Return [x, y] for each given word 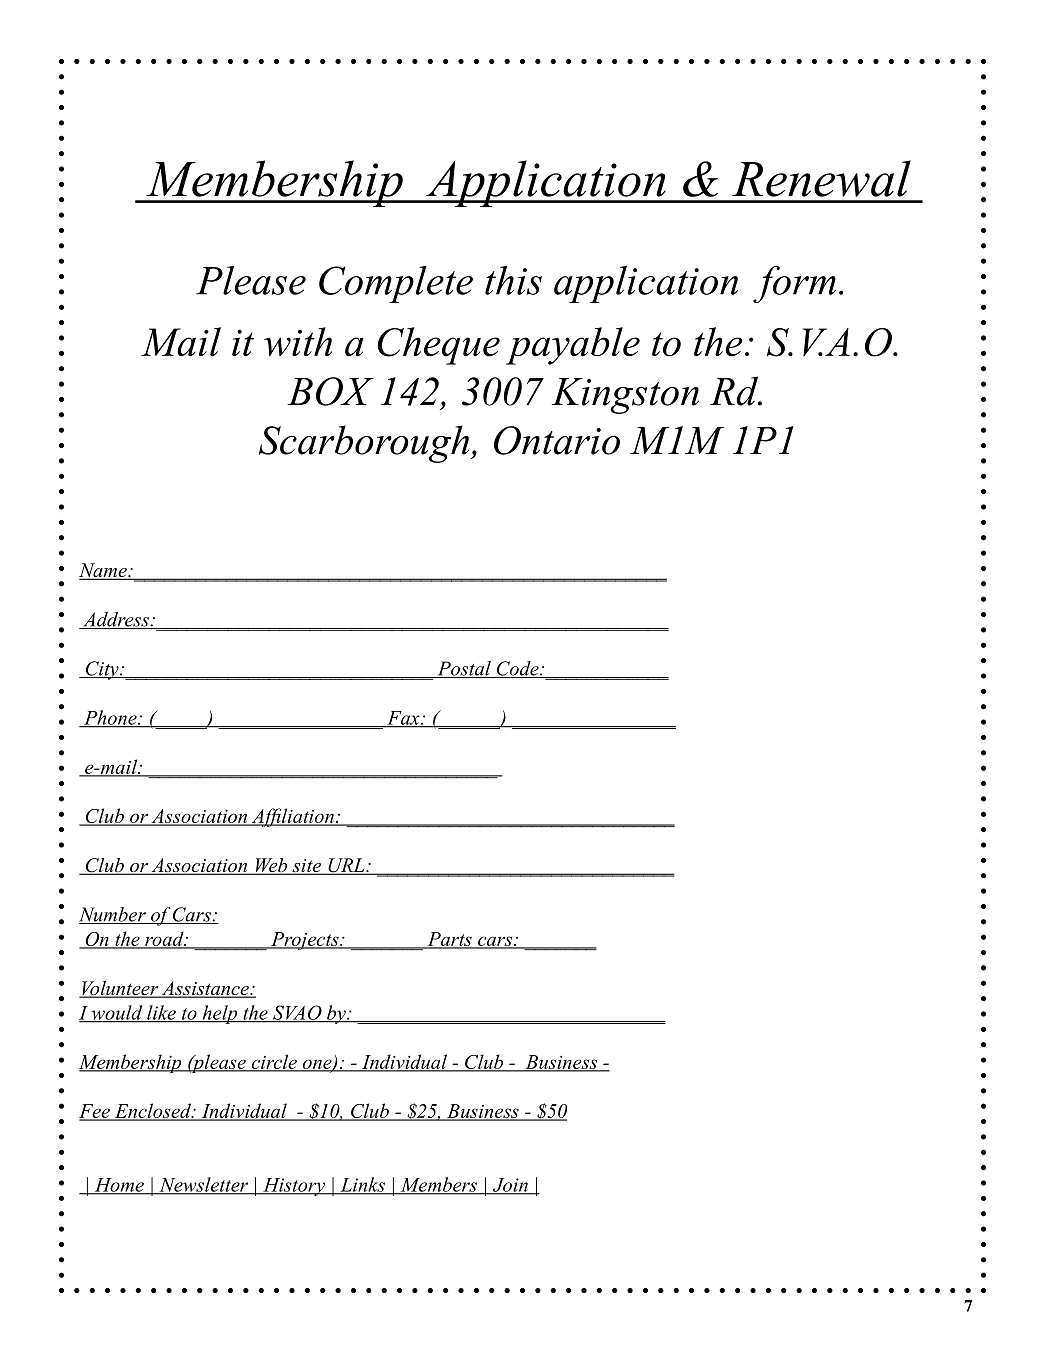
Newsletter [204, 1185]
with [298, 342]
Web [271, 866]
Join [510, 1186]
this [513, 280]
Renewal [821, 178]
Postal [464, 669]
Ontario [557, 440]
